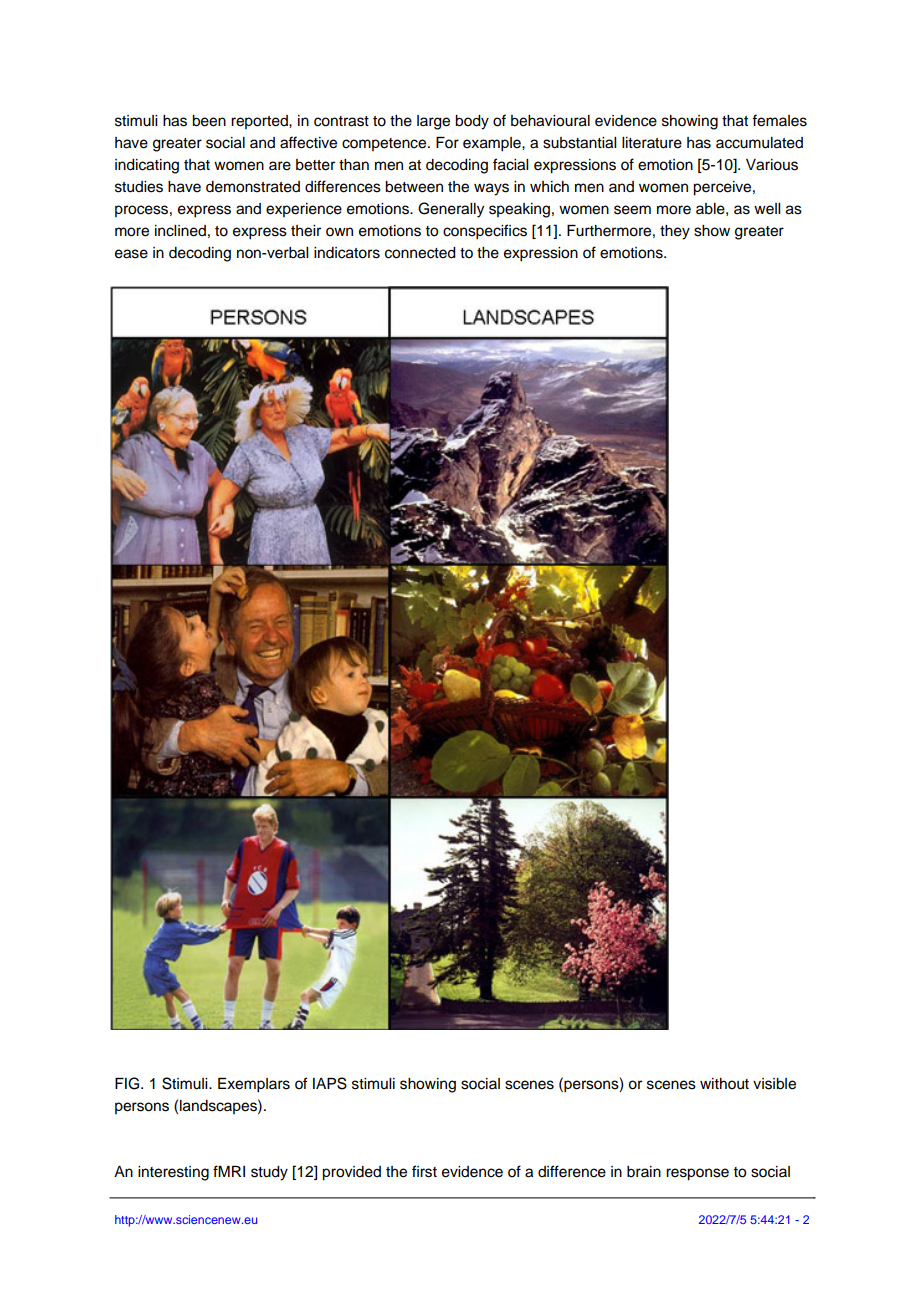 Image resolution: width=924 pixels, height=1308 pixels. I want to click on without, so click(724, 1084).
